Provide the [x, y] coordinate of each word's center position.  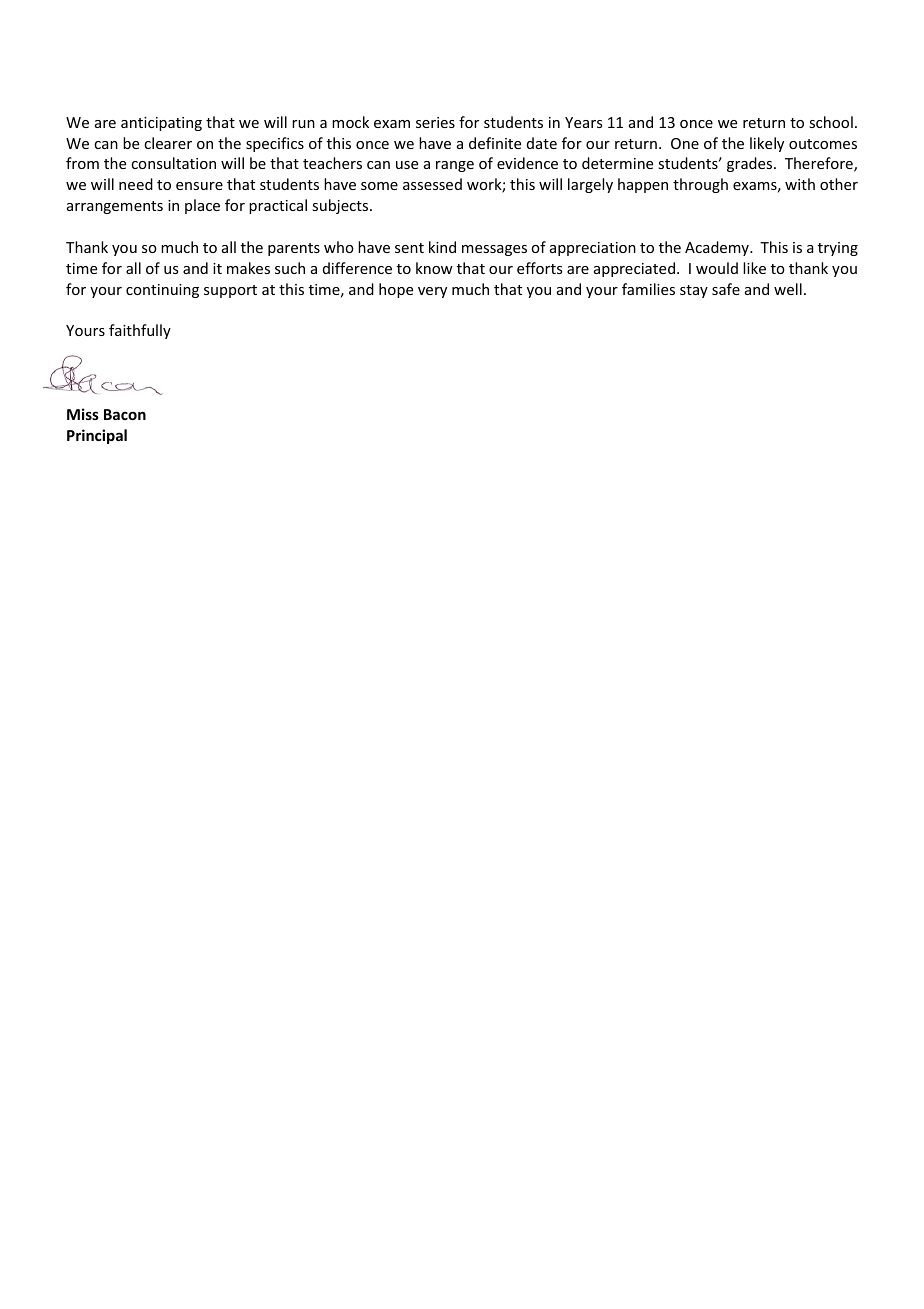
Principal [97, 436]
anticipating [161, 124]
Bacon [125, 414]
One [685, 143]
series [435, 122]
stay [694, 291]
